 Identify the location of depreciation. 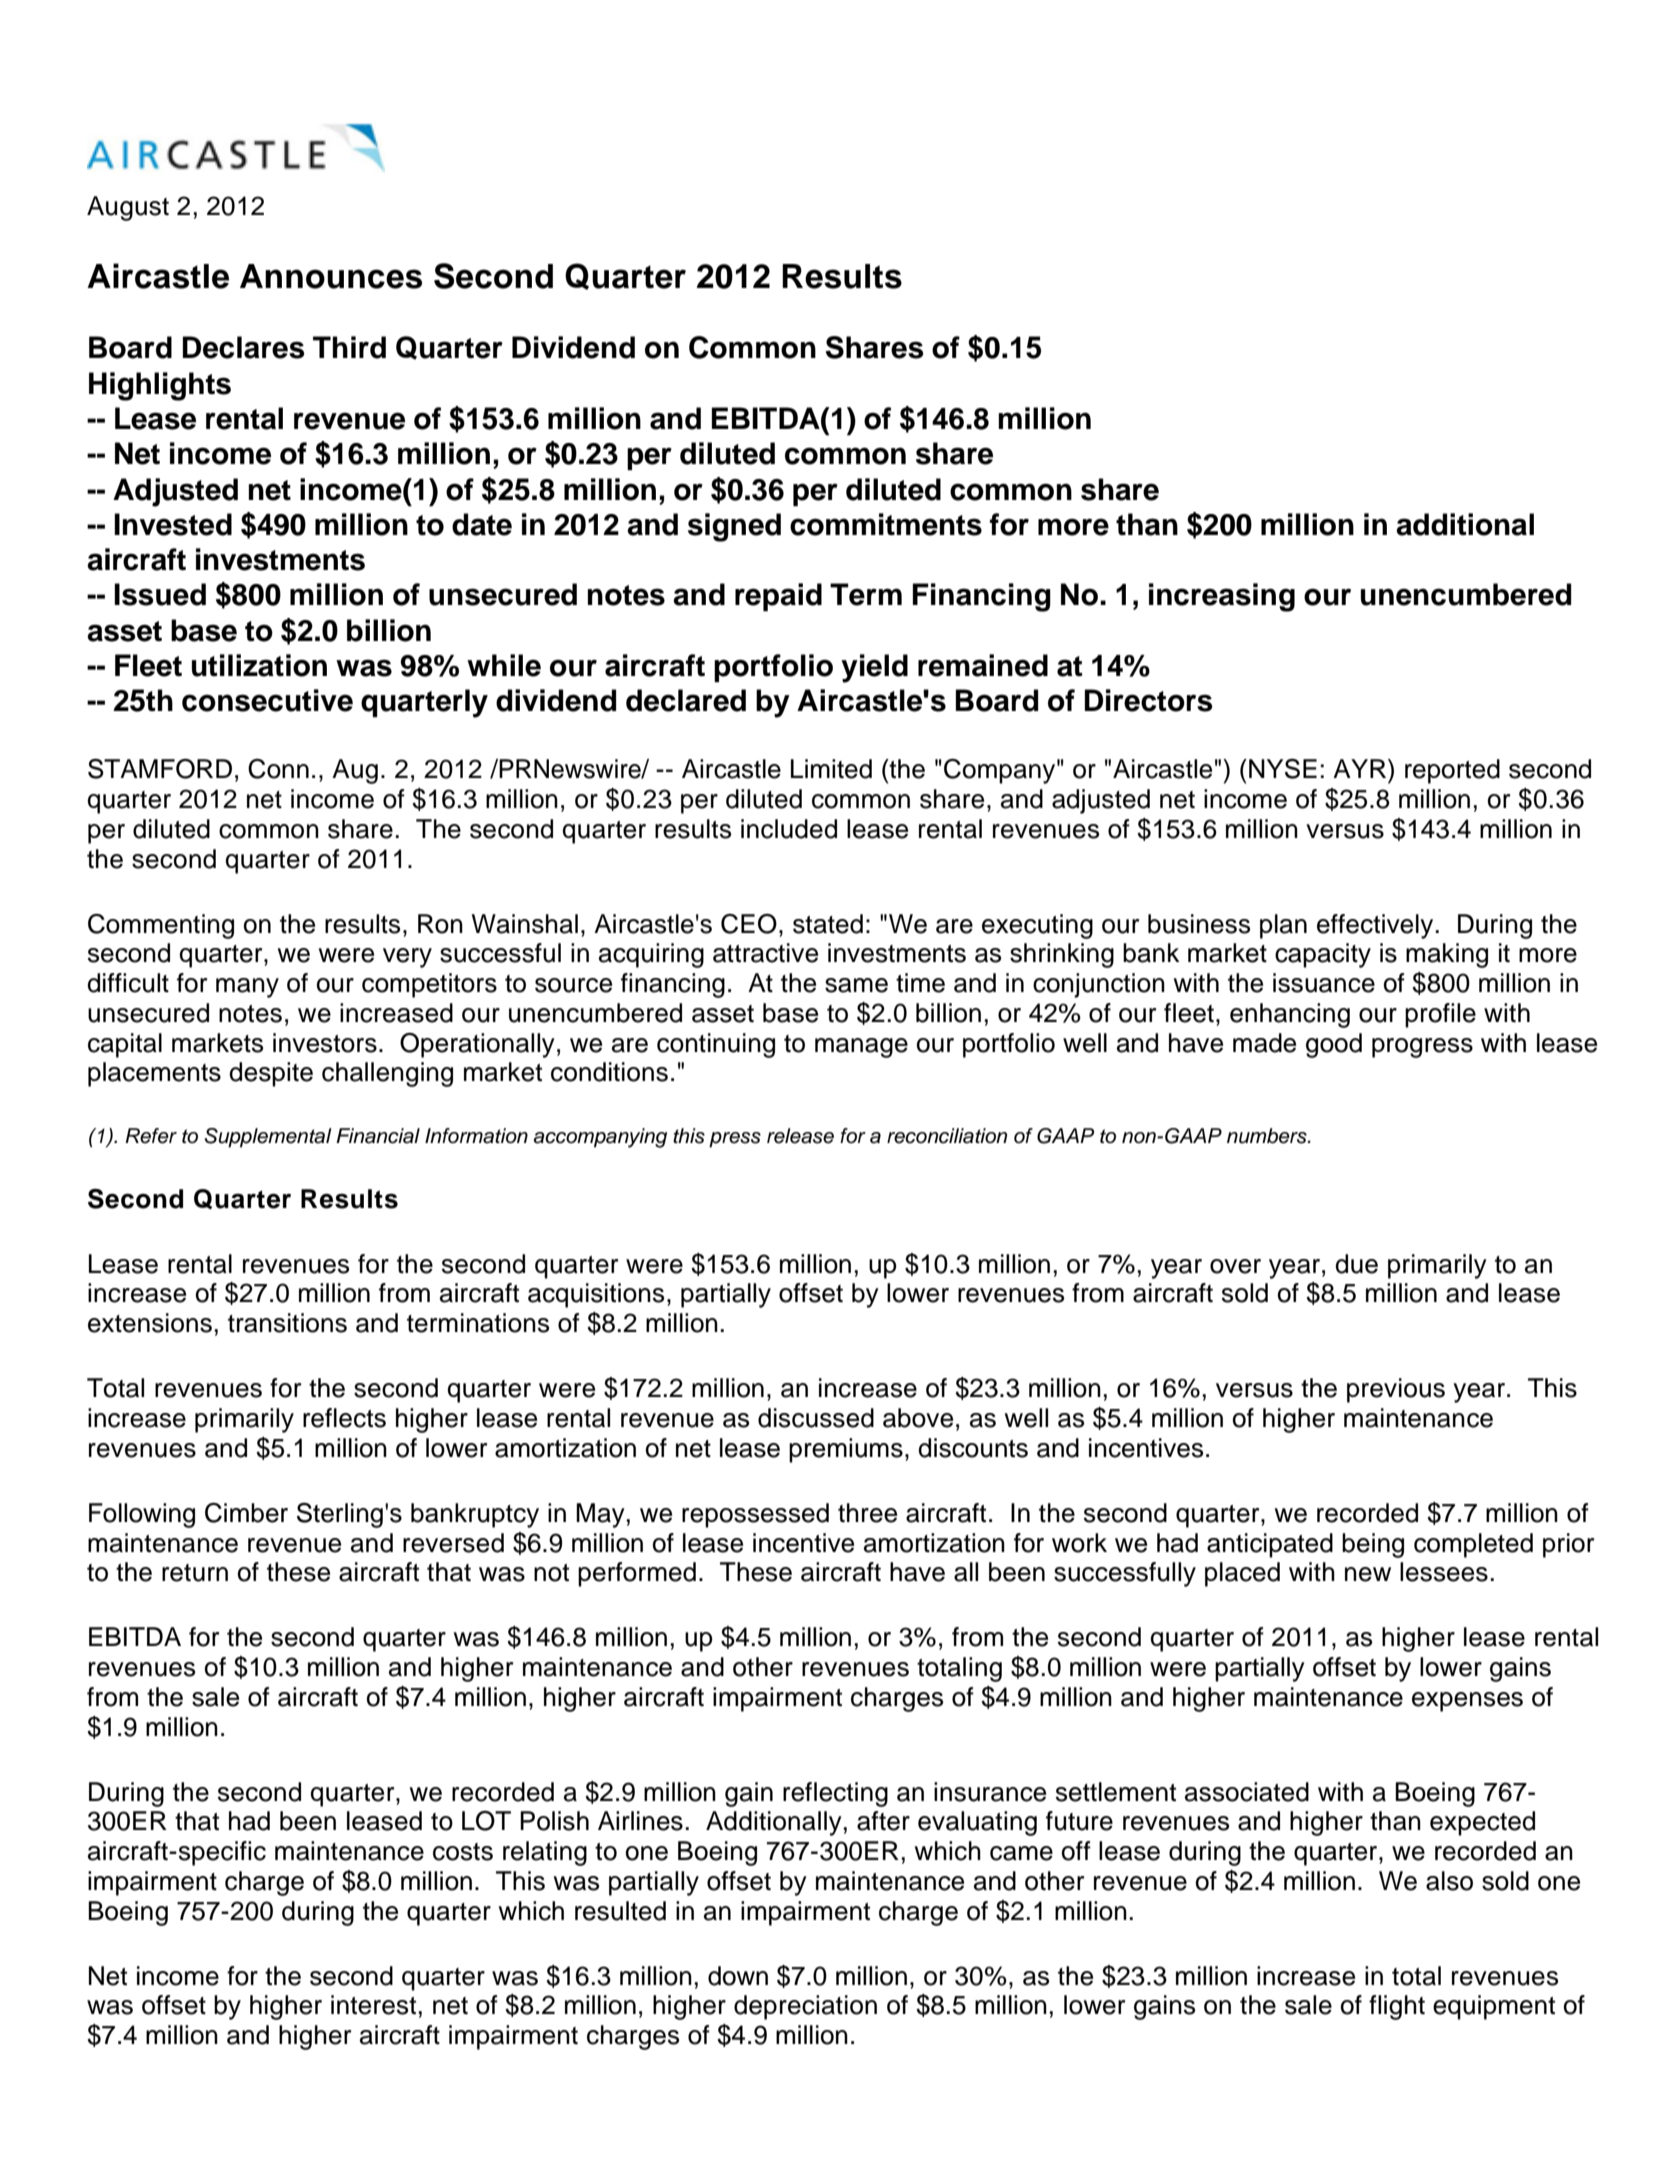
(805, 2007).
